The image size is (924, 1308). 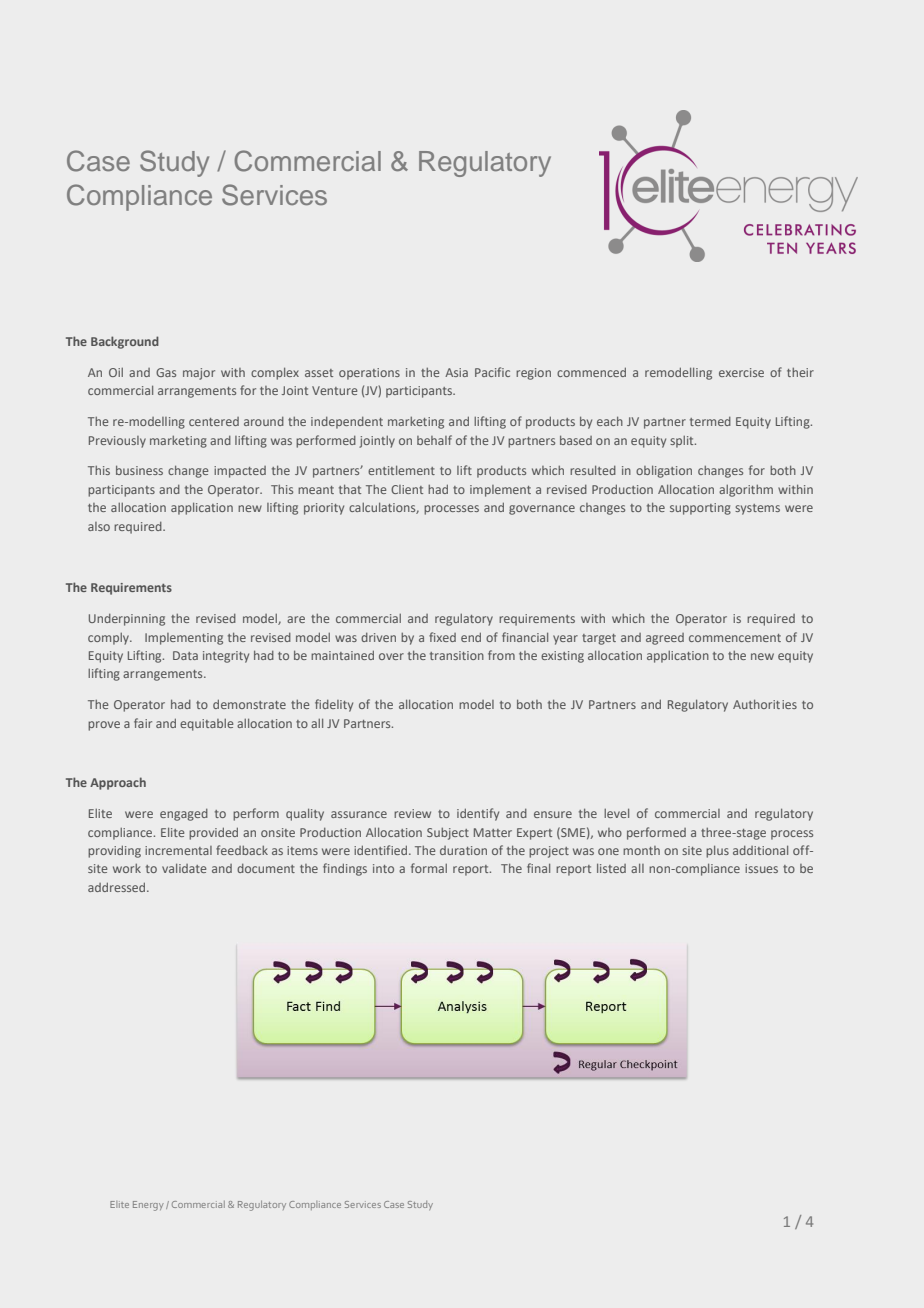 I want to click on formal, so click(x=429, y=868).
